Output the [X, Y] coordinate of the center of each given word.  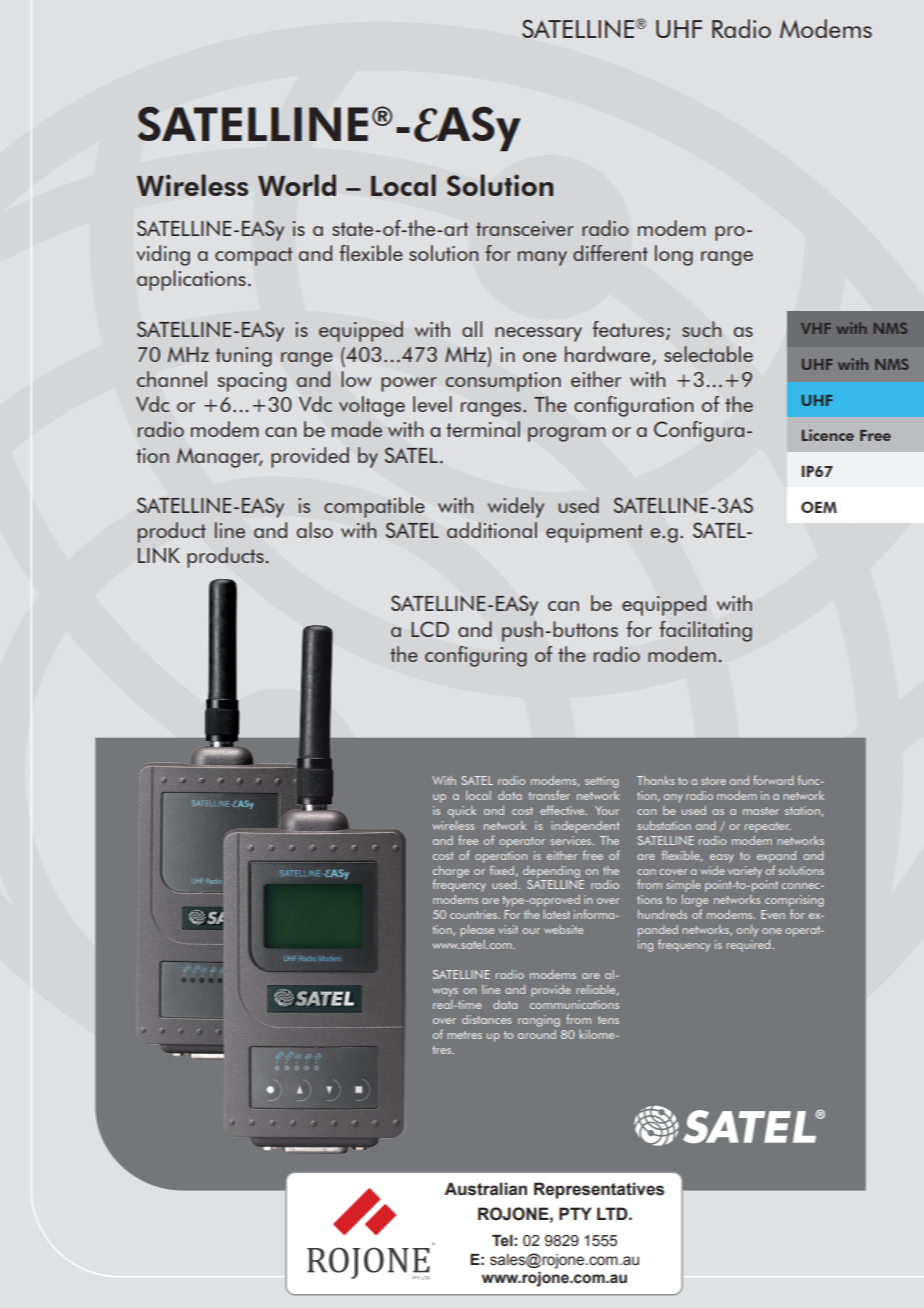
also [315, 530]
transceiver [525, 228]
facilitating [705, 631]
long [674, 255]
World [297, 185]
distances [486, 1019]
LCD [430, 629]
